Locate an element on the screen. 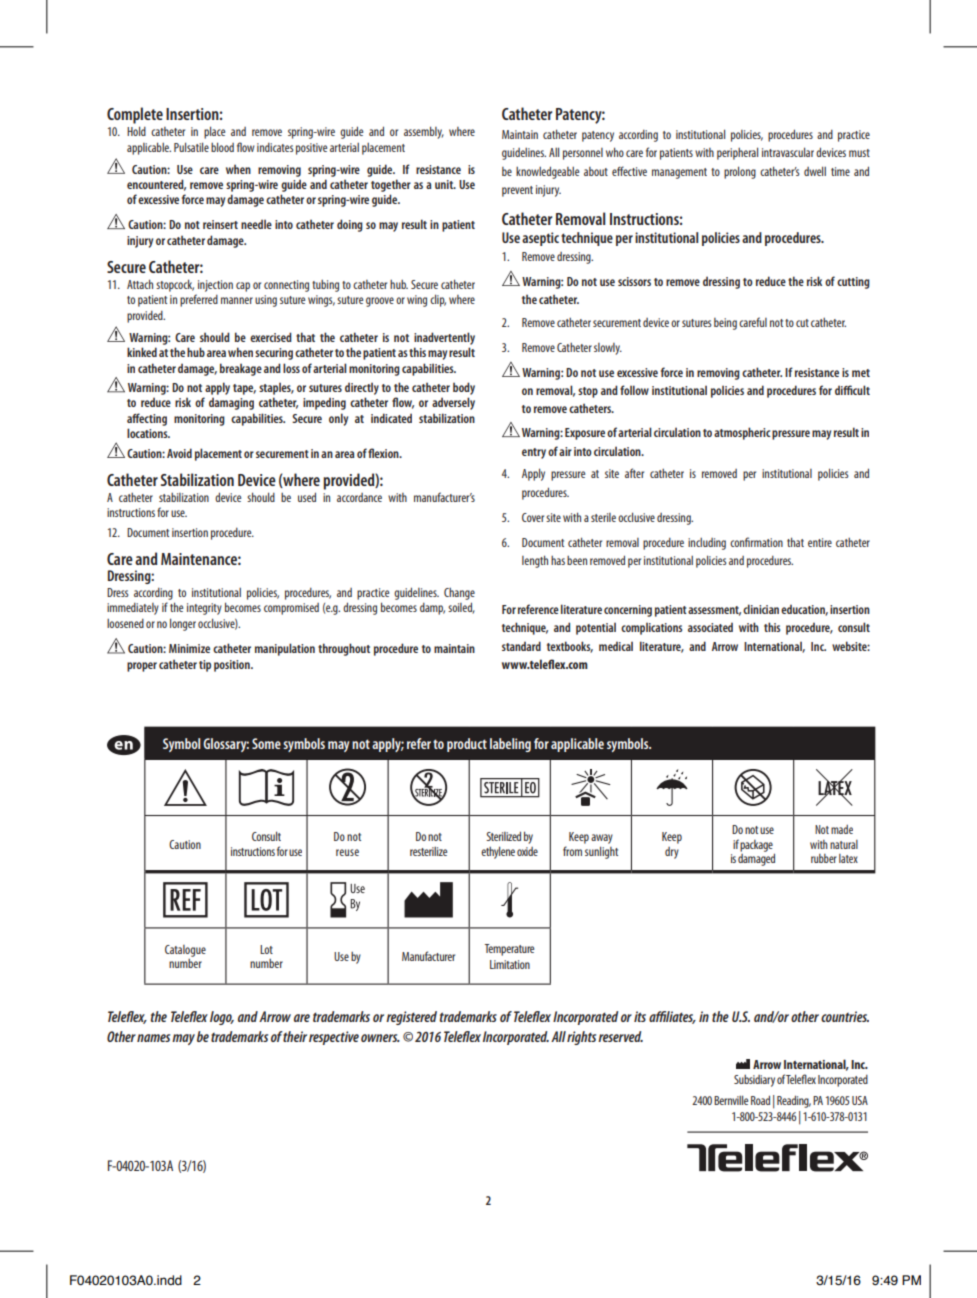 Image resolution: width=977 pixels, height=1298 pixels. rights is located at coordinates (581, 1038).
